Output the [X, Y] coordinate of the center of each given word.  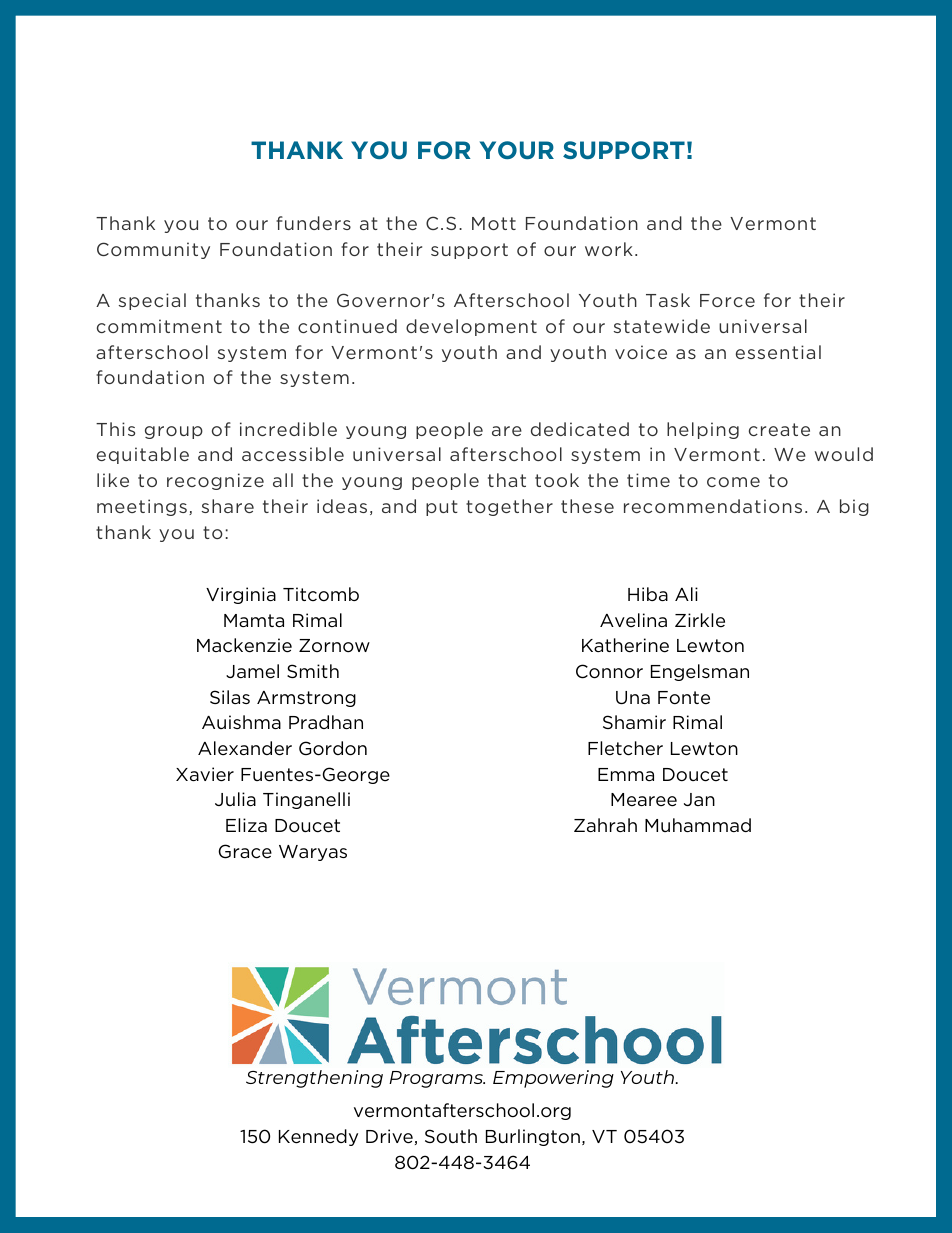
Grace [245, 851]
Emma [626, 774]
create [779, 429]
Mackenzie [244, 645]
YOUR [517, 150]
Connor [609, 671]
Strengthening [314, 1079]
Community [153, 250]
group [174, 432]
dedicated [580, 429]
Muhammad [698, 825]
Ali [686, 594]
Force [727, 300]
